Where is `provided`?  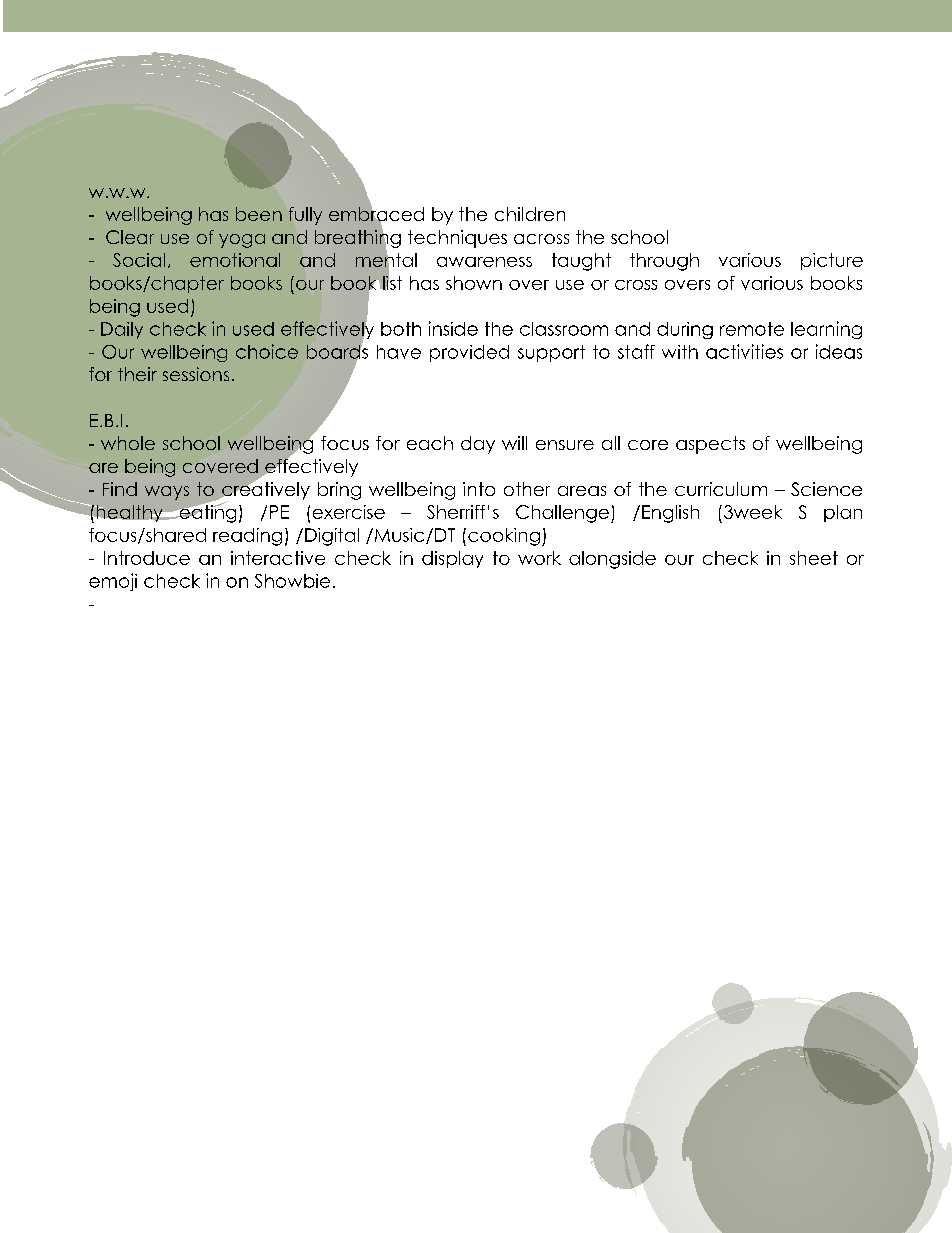
provided is located at coordinates (469, 353).
